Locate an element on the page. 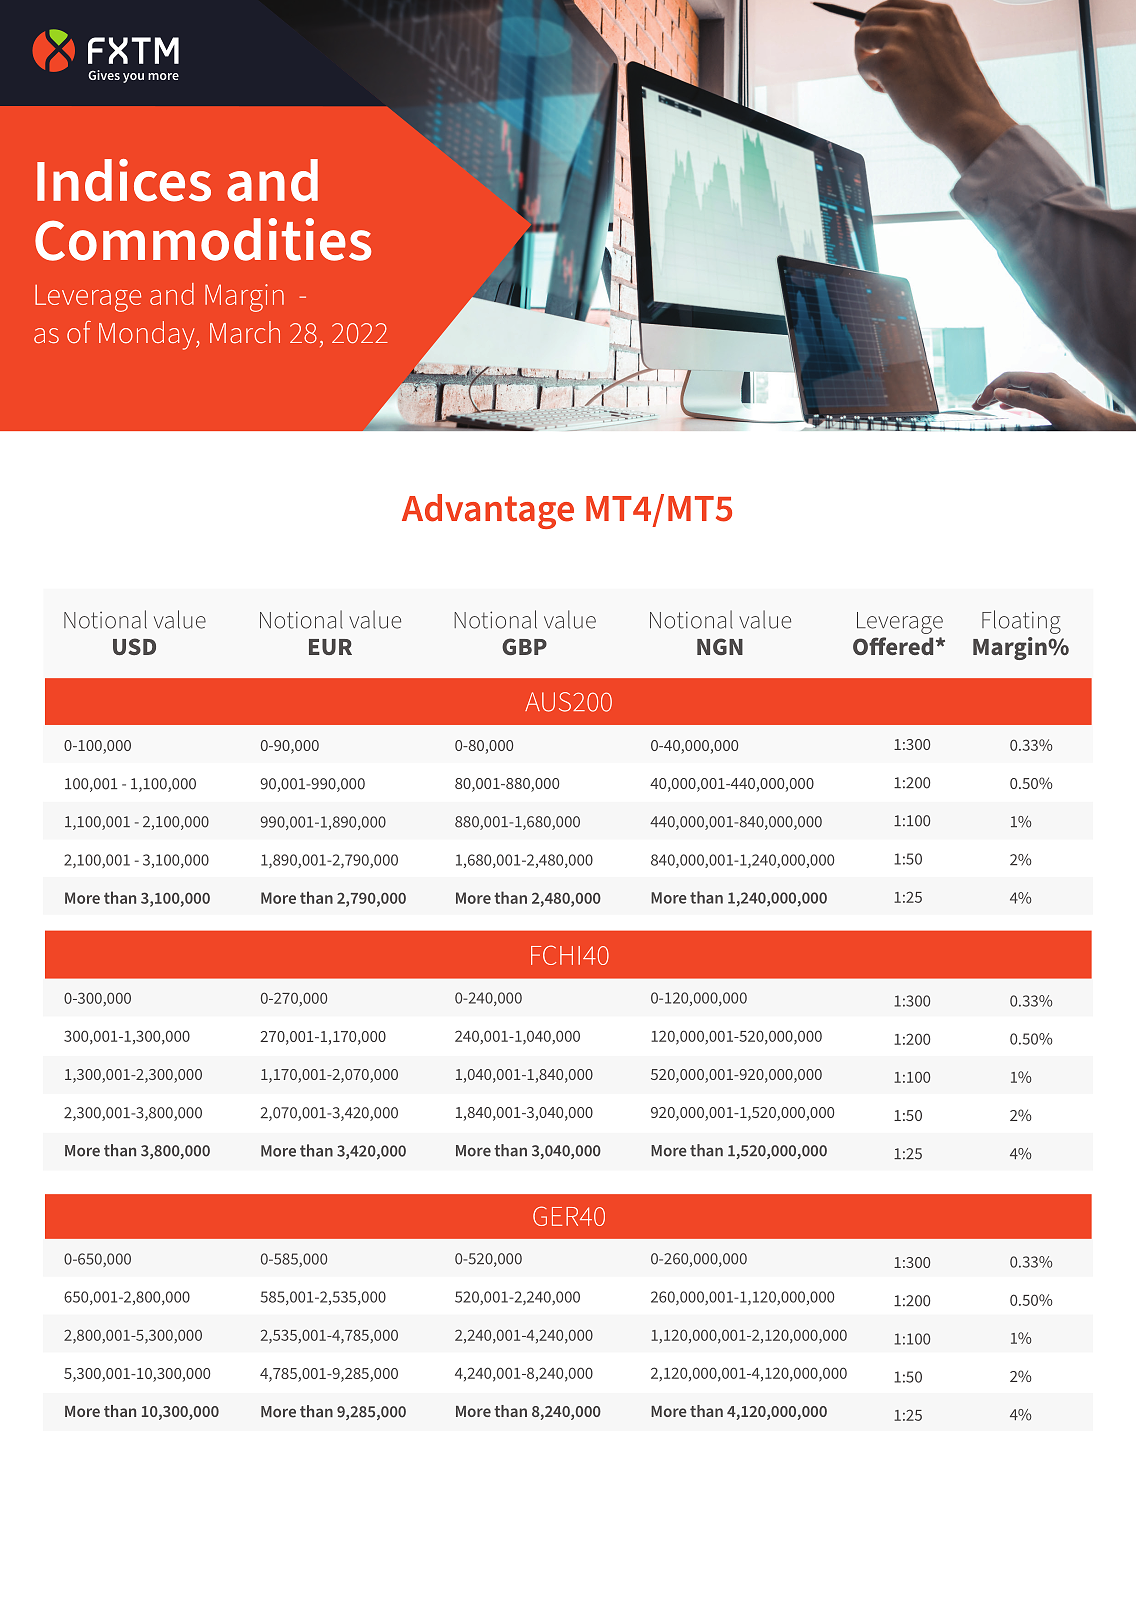  EUR is located at coordinates (330, 647).
